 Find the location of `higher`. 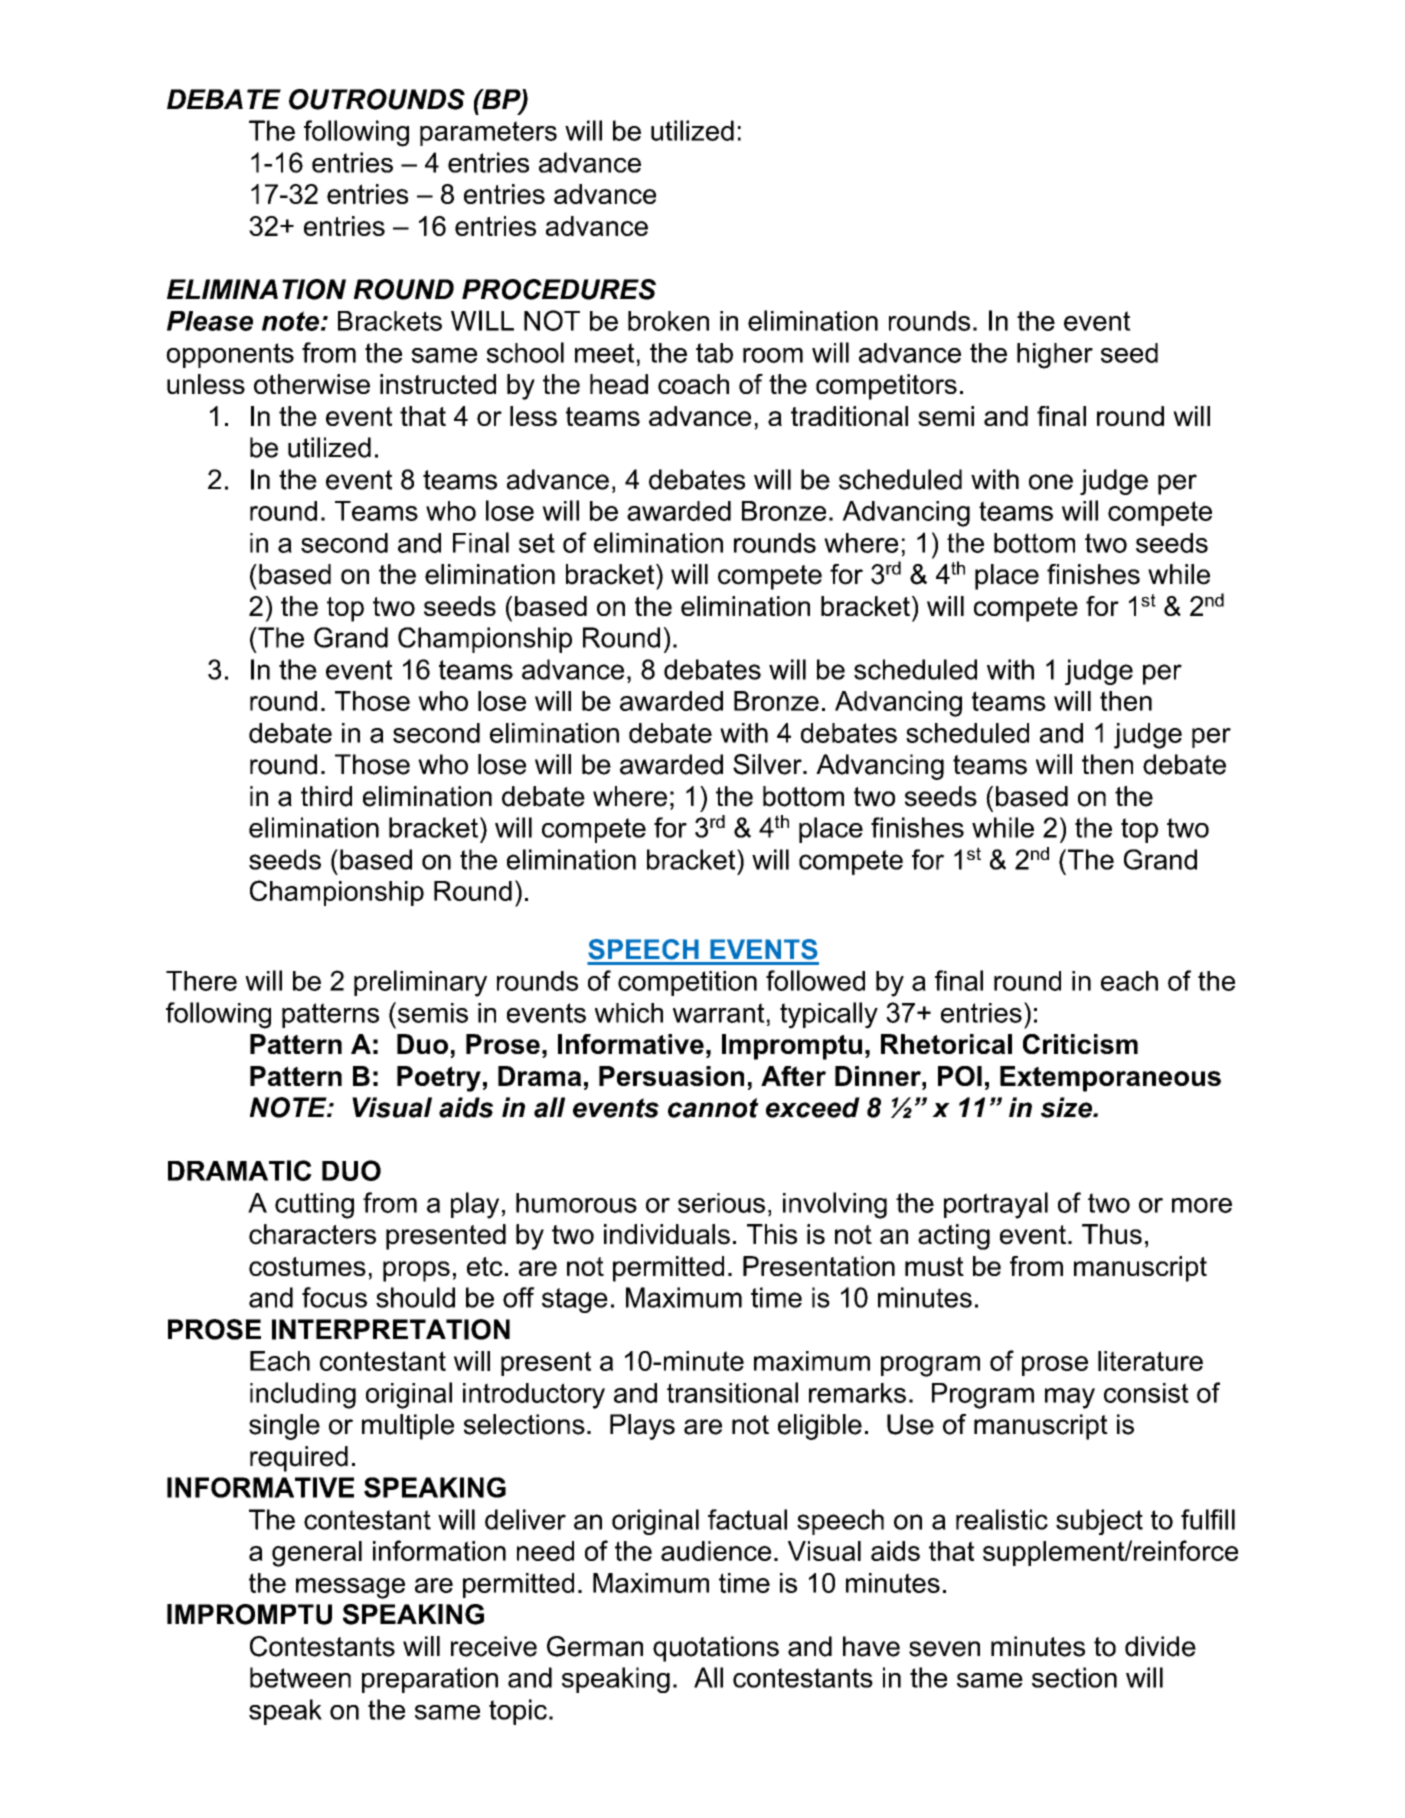

higher is located at coordinates (1055, 356).
